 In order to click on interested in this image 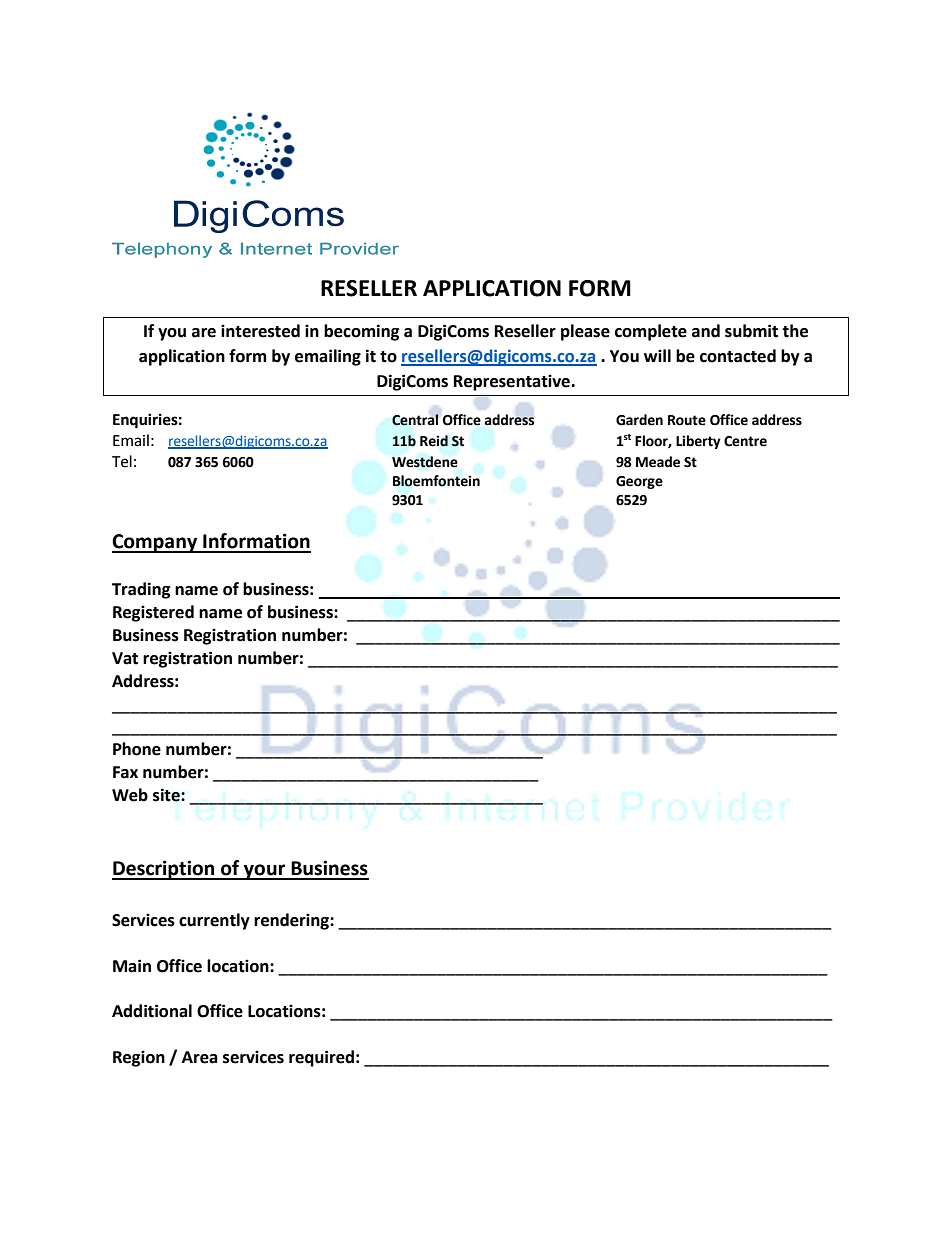, I will do `click(260, 331)`.
